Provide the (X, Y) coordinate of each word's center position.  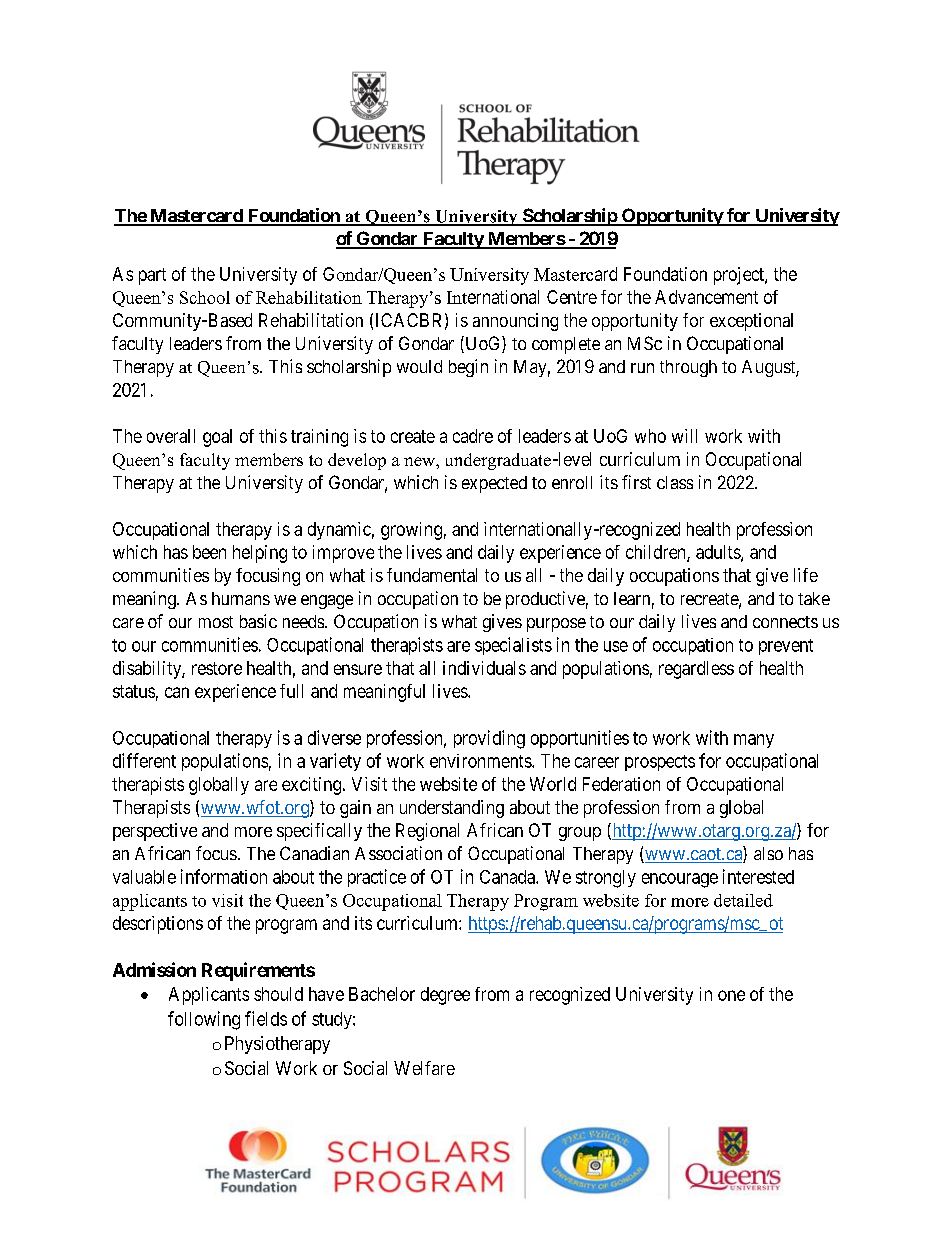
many (754, 741)
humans (241, 598)
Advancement (706, 297)
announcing (515, 322)
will (684, 436)
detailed (743, 900)
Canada (508, 877)
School (205, 297)
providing (489, 739)
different (144, 760)
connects (785, 622)
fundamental (432, 575)
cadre (473, 436)
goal (217, 438)
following (204, 1020)
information (224, 876)
